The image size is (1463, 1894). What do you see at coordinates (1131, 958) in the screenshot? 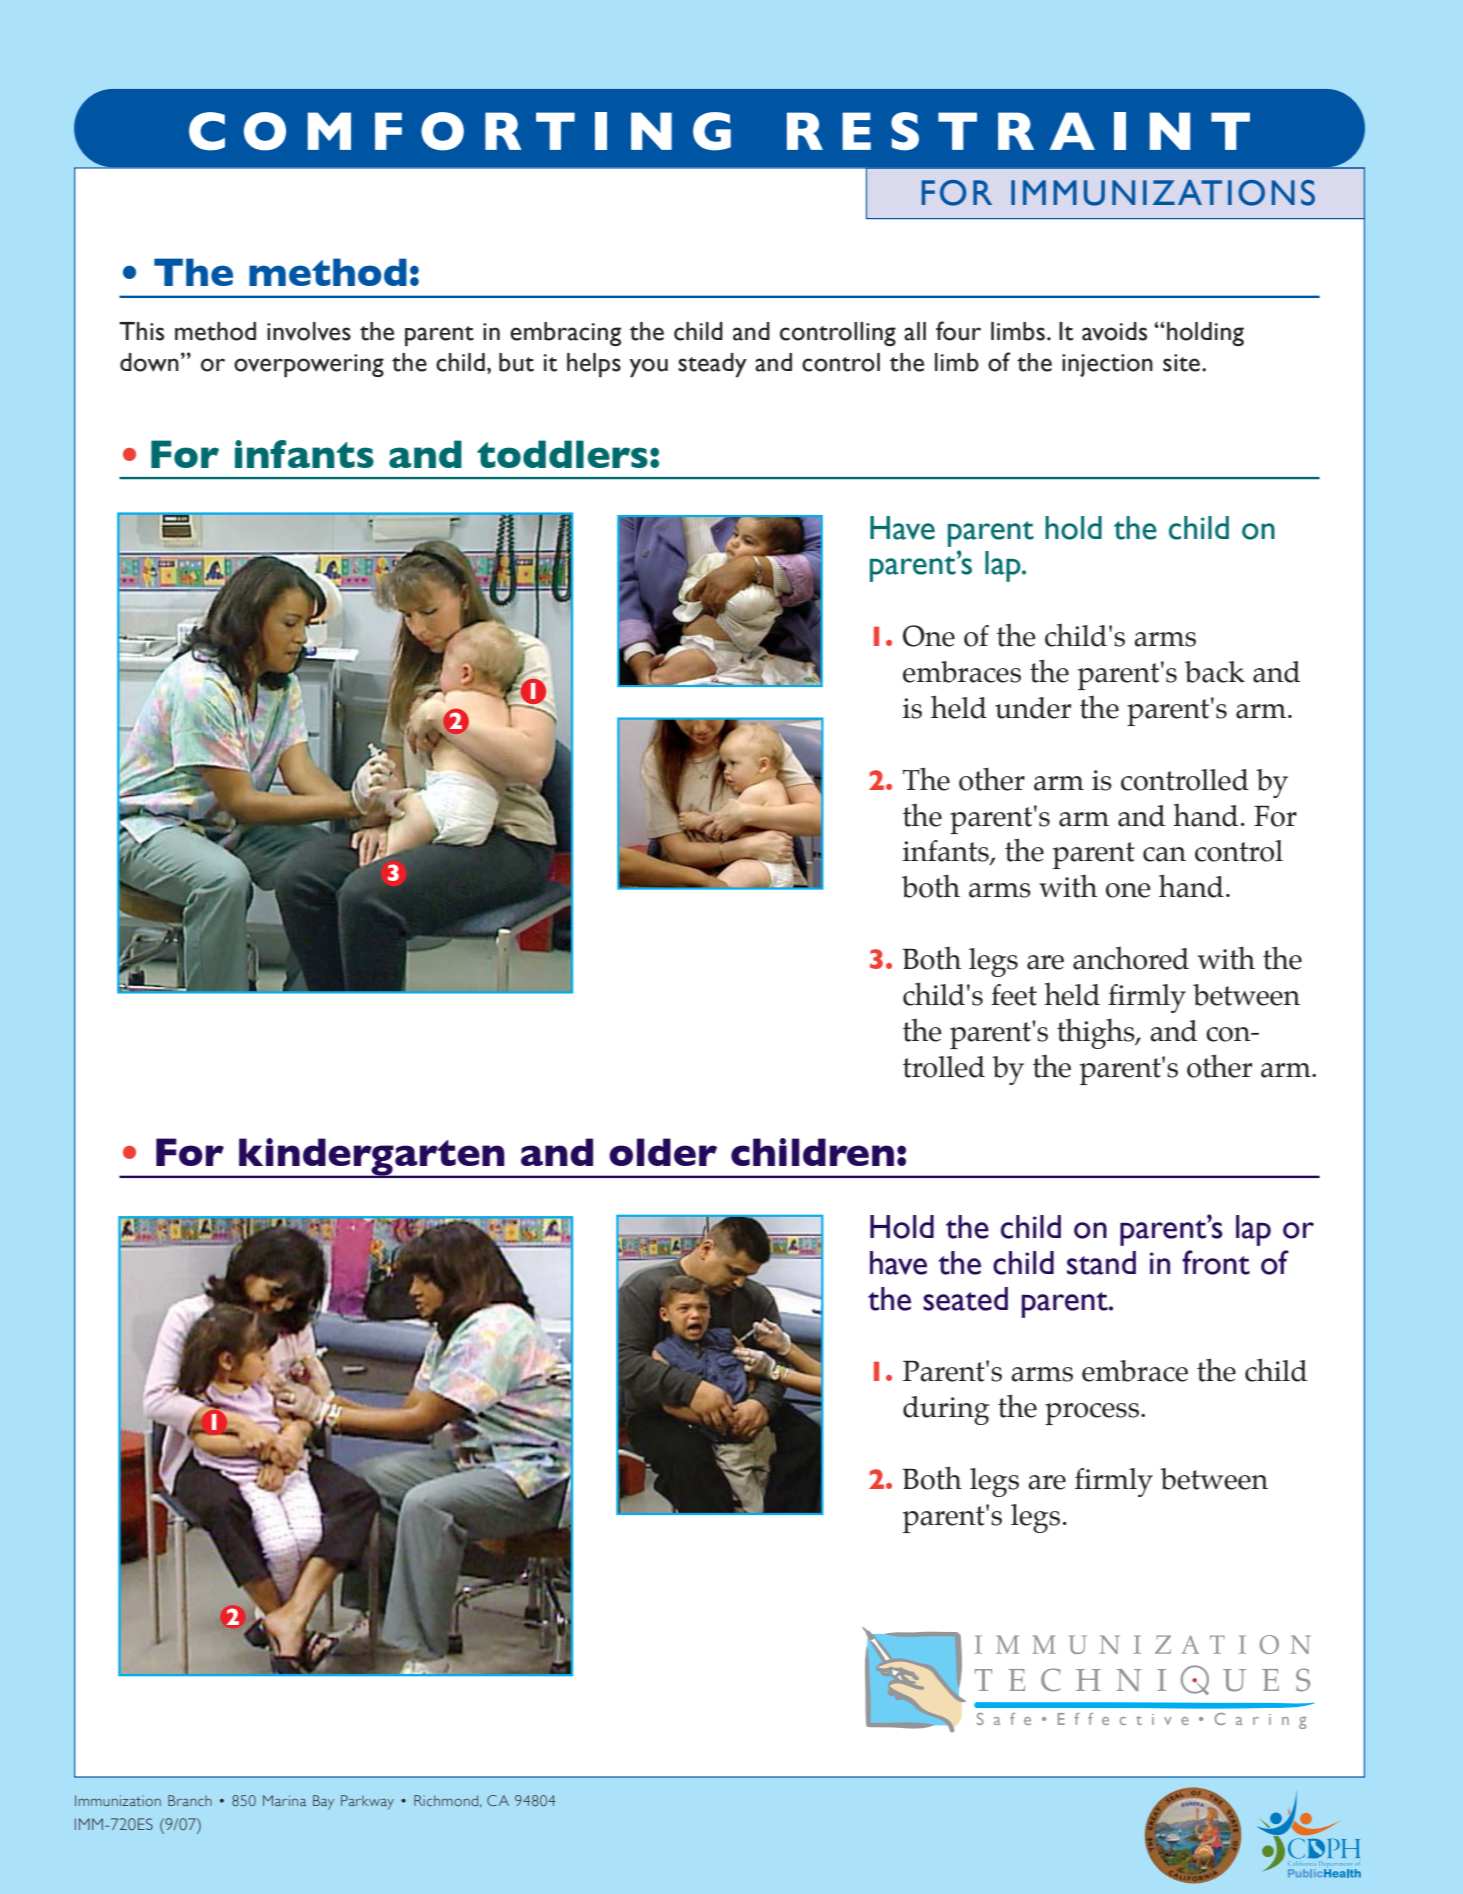
I see `anchored` at bounding box center [1131, 958].
